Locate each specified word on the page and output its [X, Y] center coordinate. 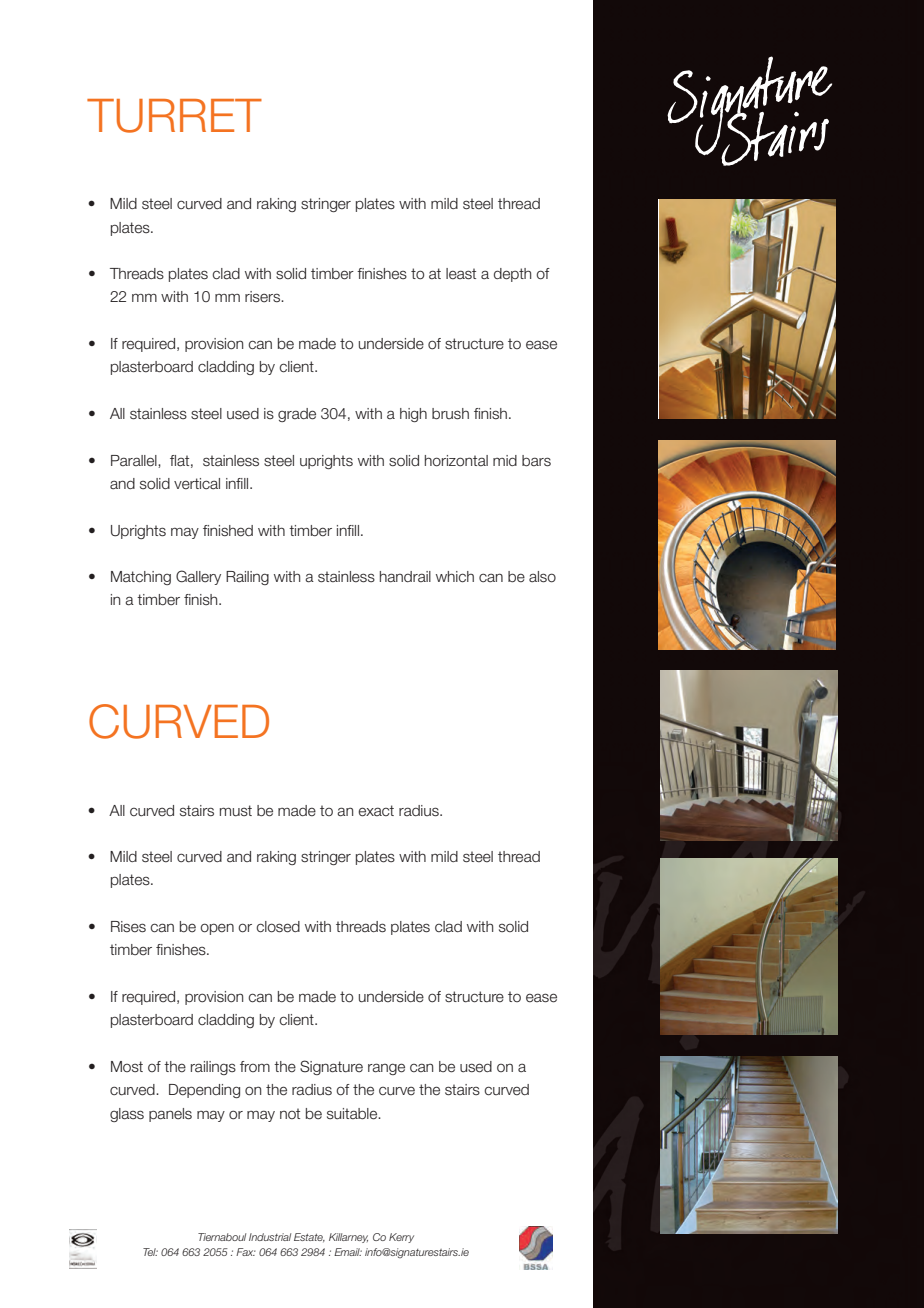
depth [512, 275]
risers [263, 297]
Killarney [348, 1238]
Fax [246, 1252]
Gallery [198, 577]
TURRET [174, 116]
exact [376, 811]
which [455, 577]
